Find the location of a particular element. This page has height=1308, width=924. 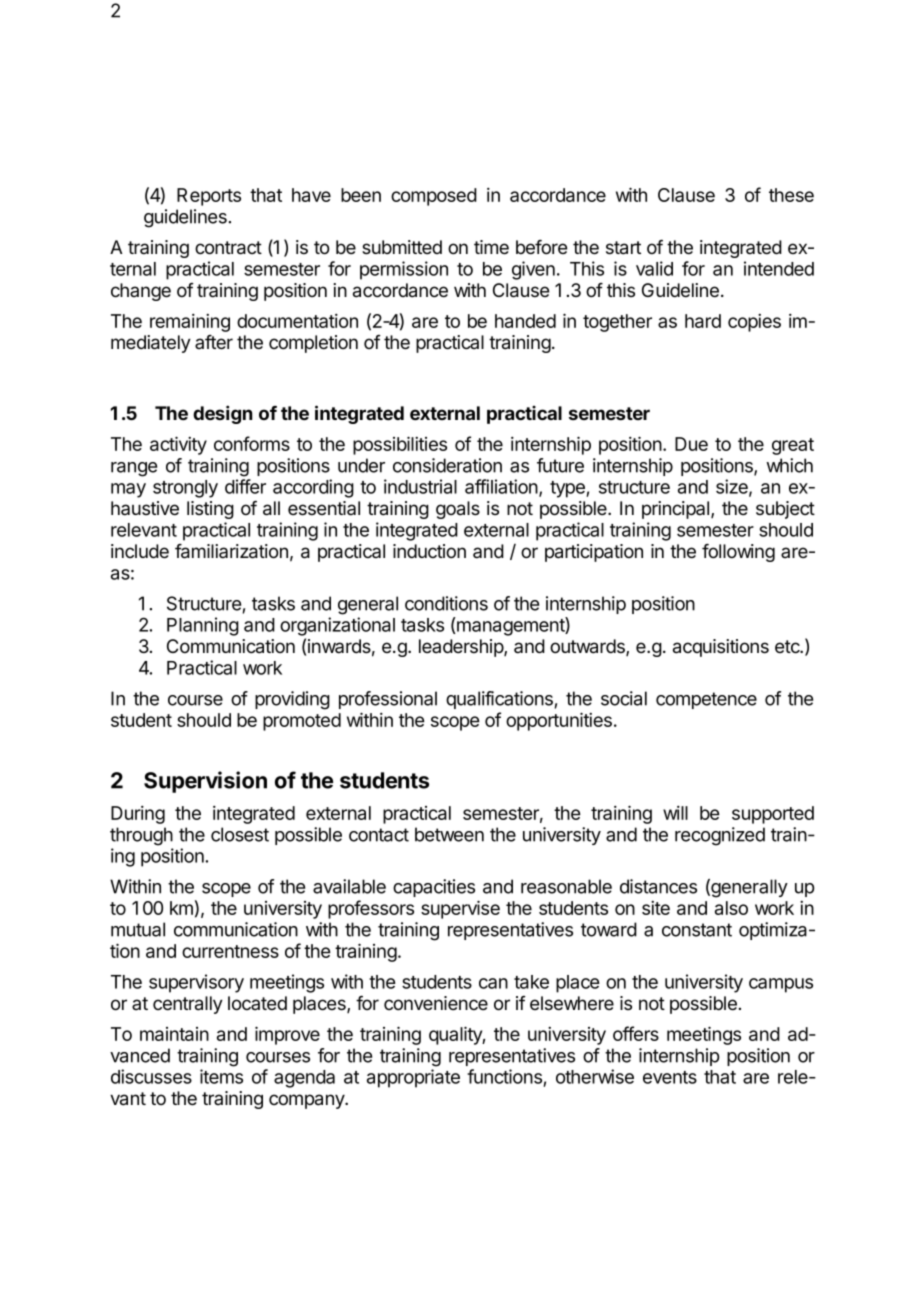

appropriate is located at coordinates (413, 1078).
